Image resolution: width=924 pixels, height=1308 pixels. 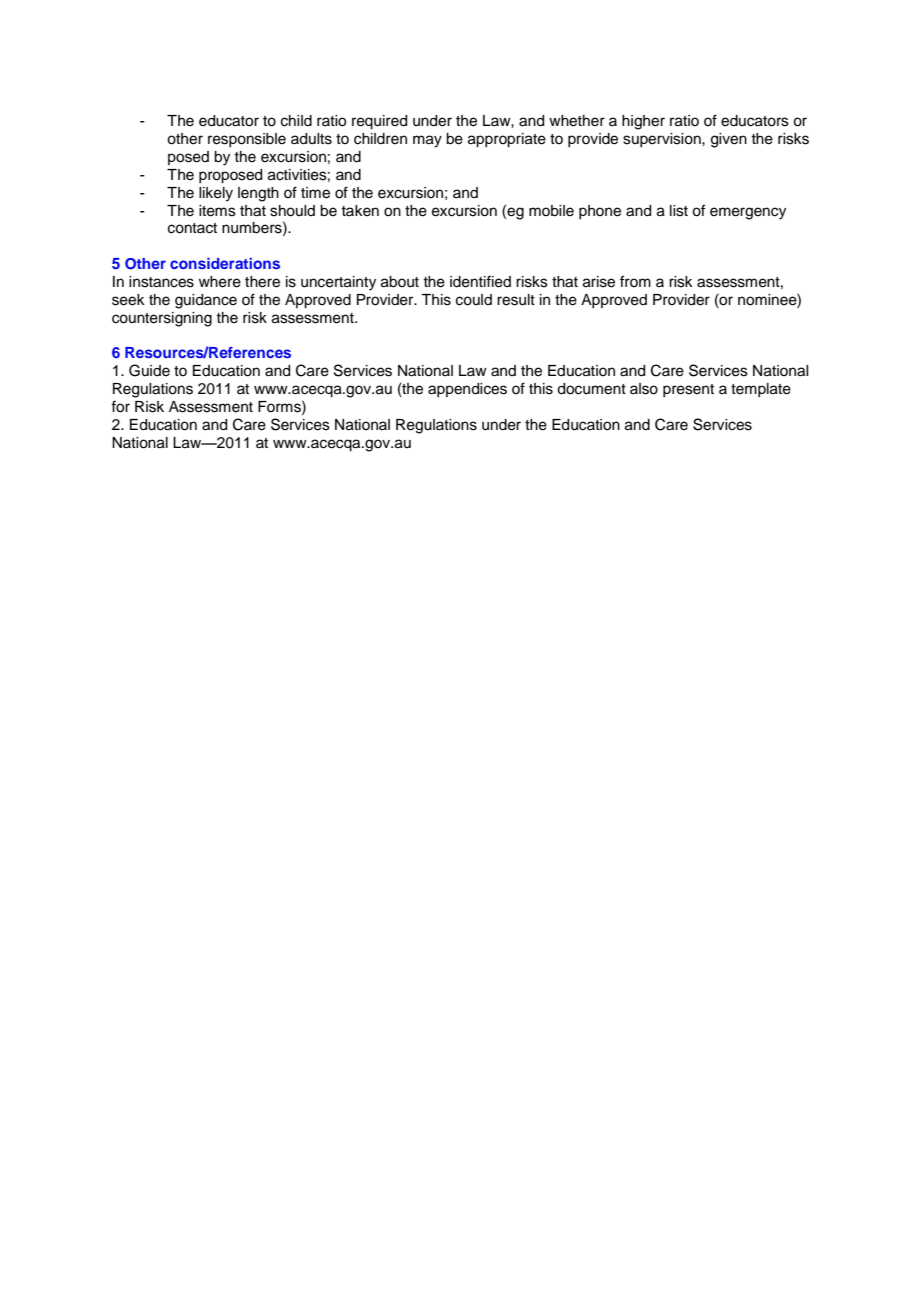 I want to click on could, so click(x=474, y=300).
